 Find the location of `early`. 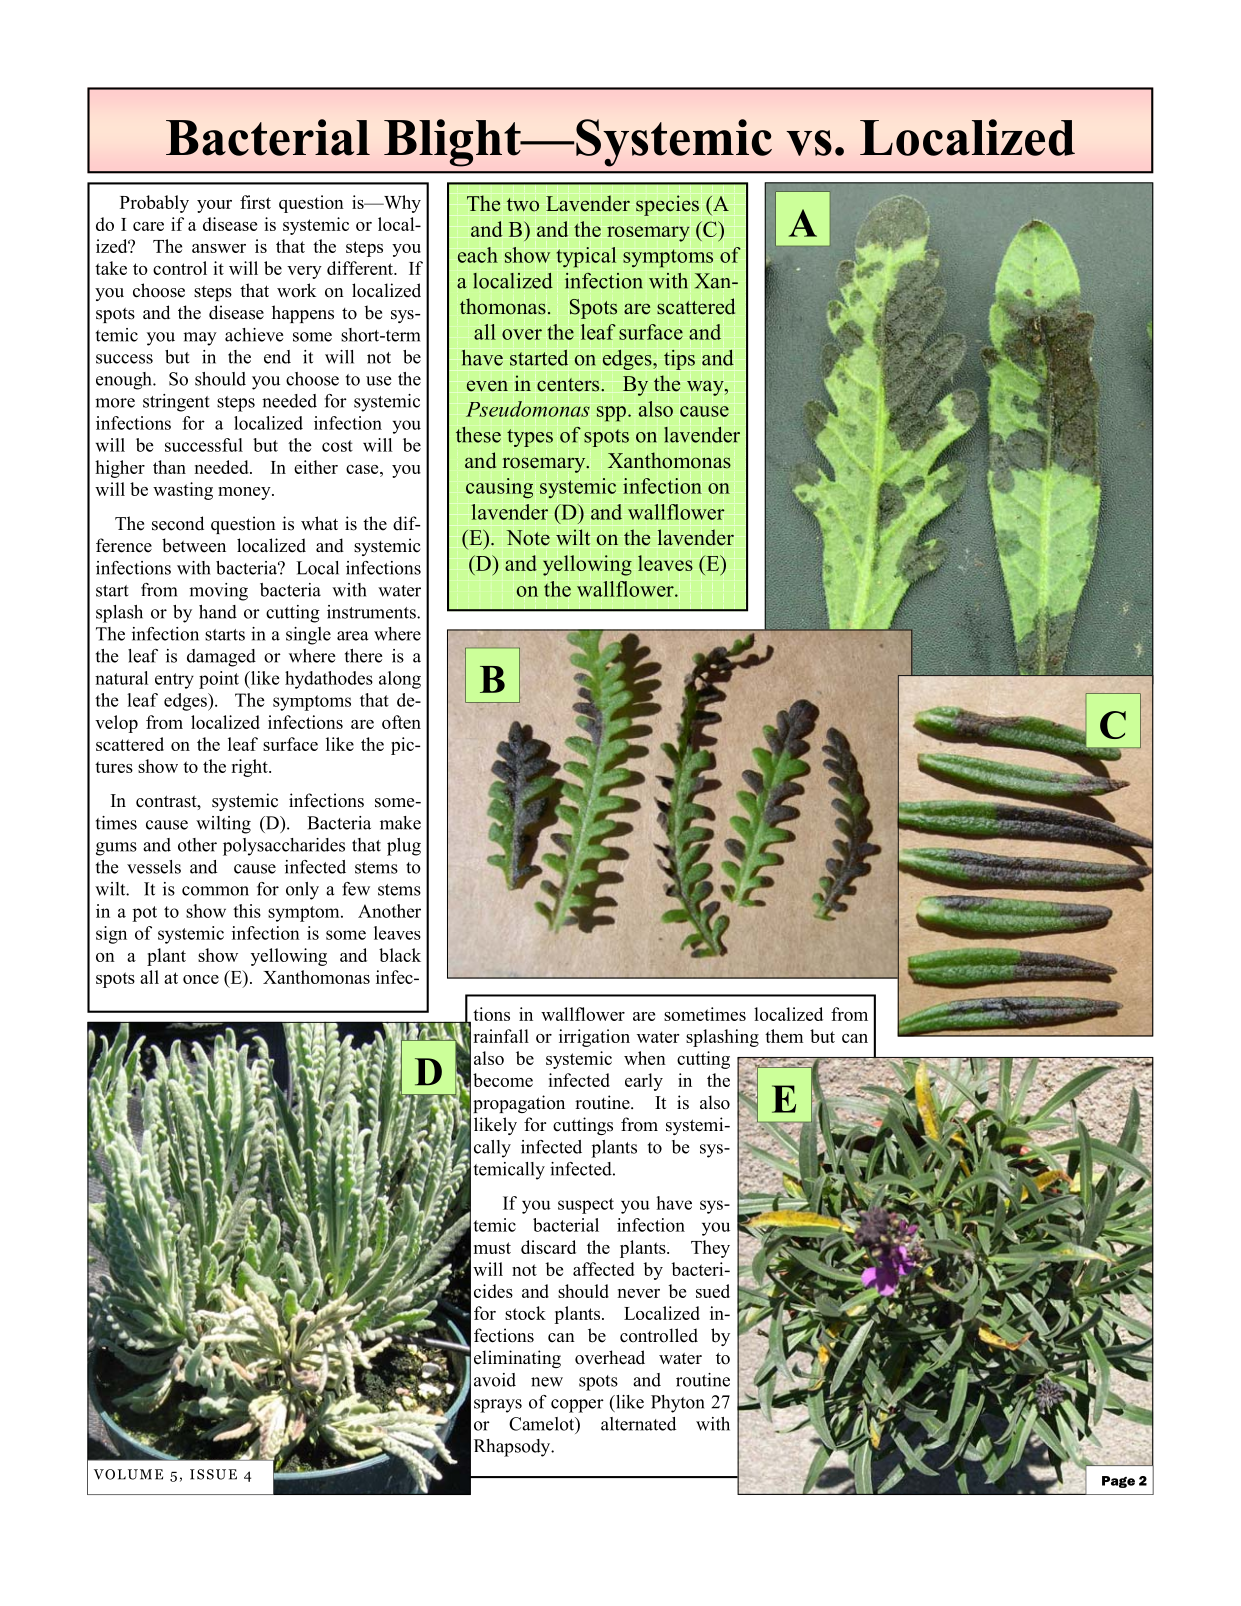

early is located at coordinates (644, 1082).
